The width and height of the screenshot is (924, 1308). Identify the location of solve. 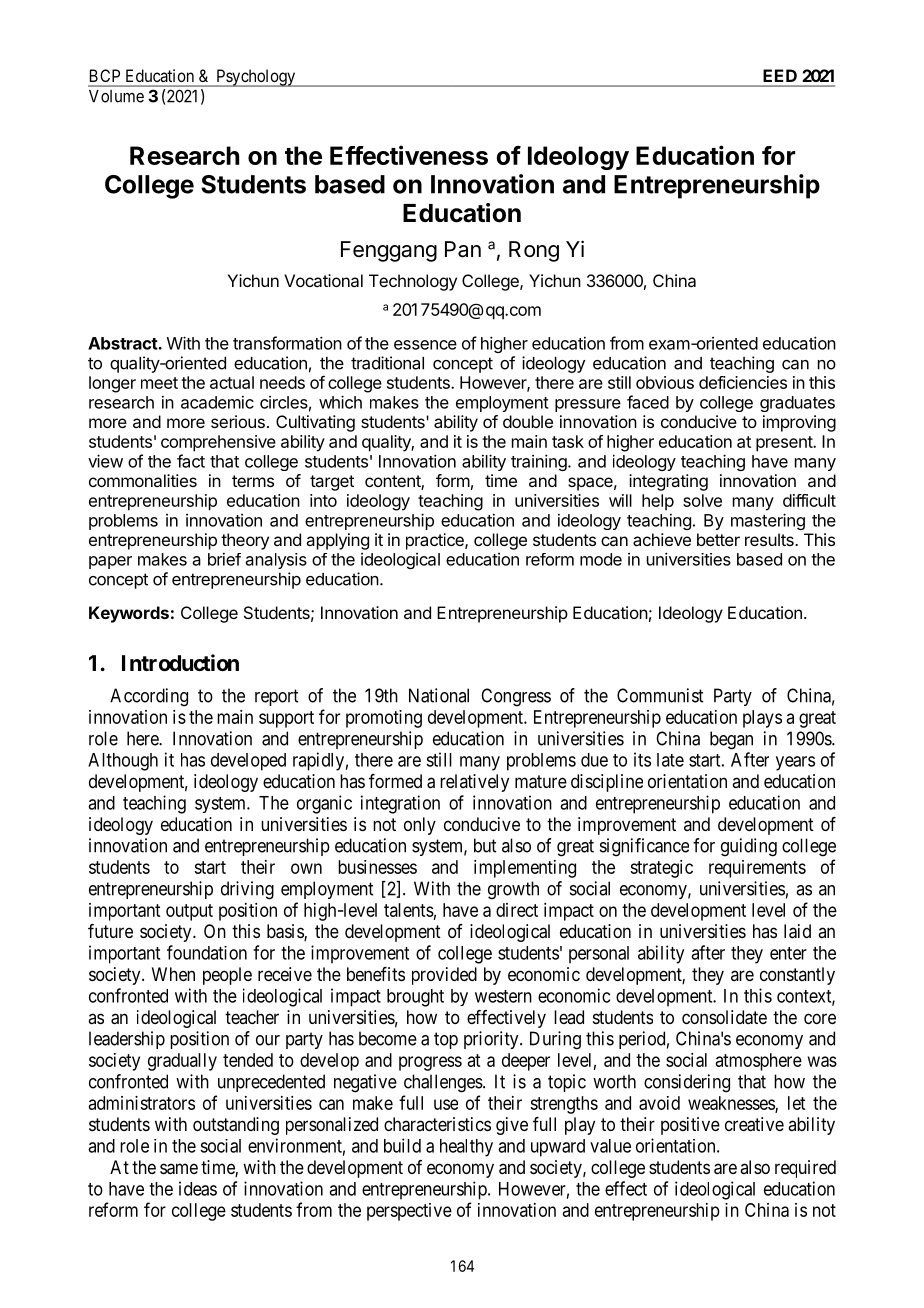
(702, 500).
